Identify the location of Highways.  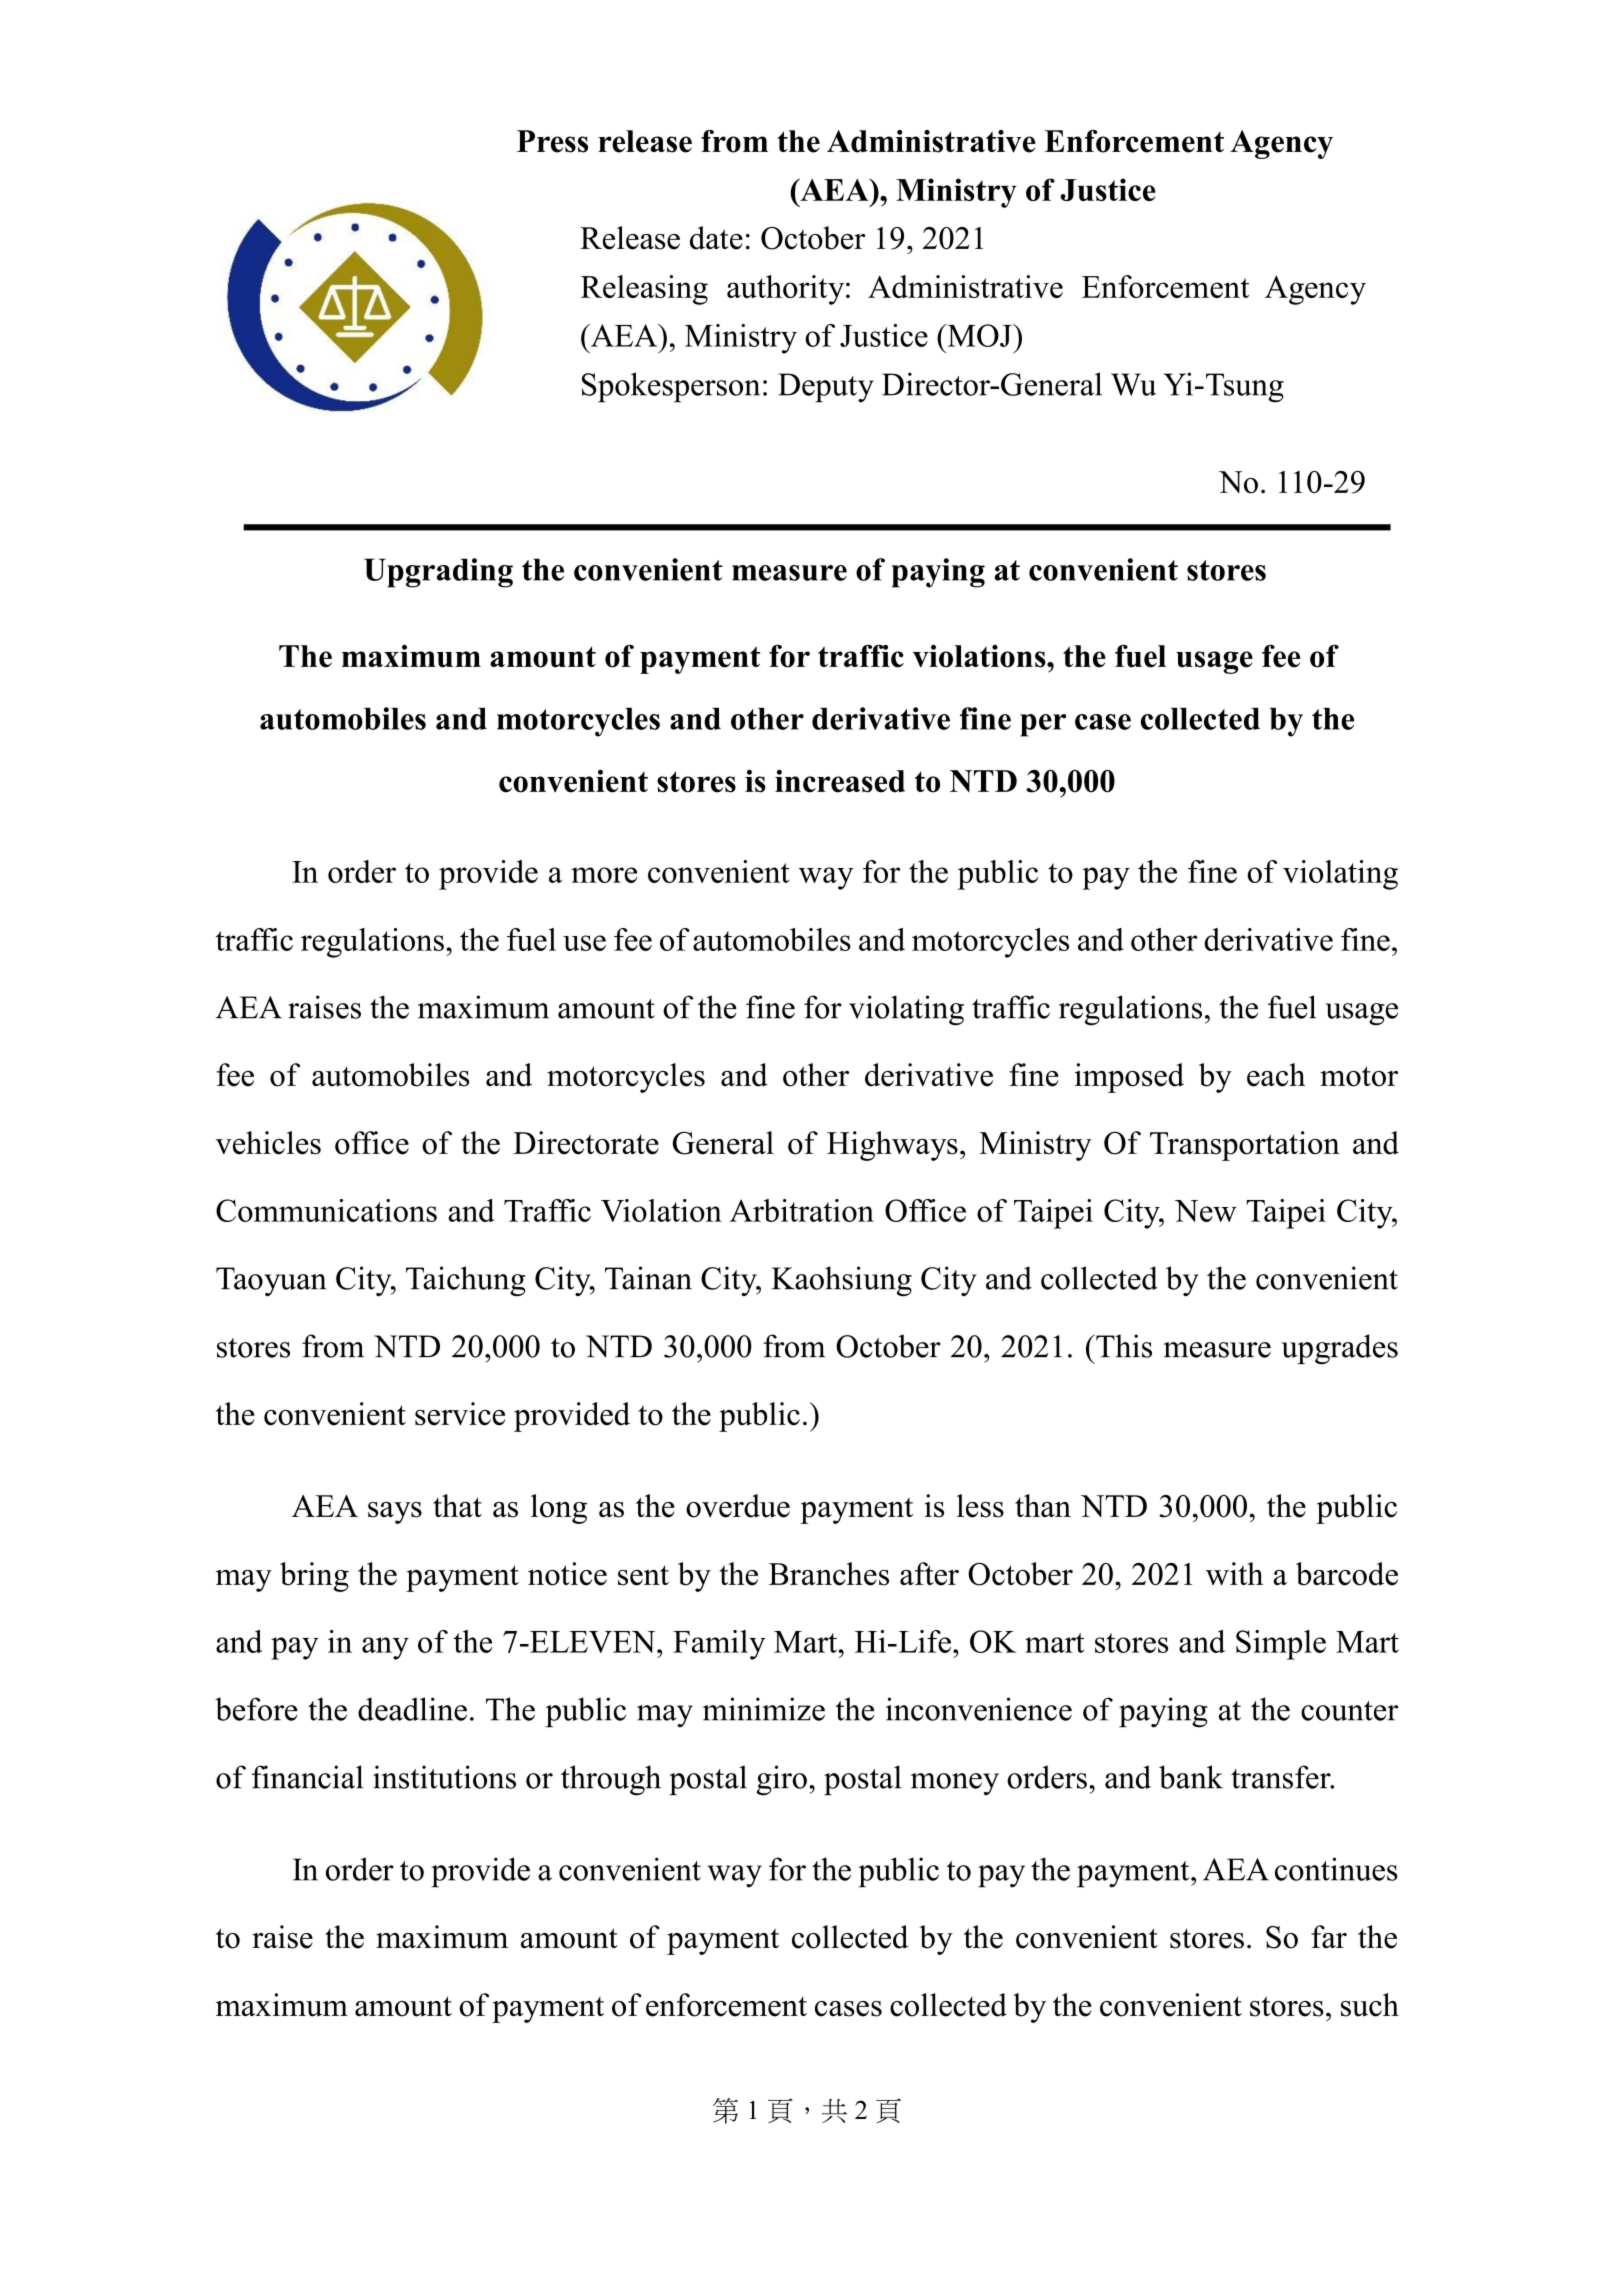
(892, 1146).
